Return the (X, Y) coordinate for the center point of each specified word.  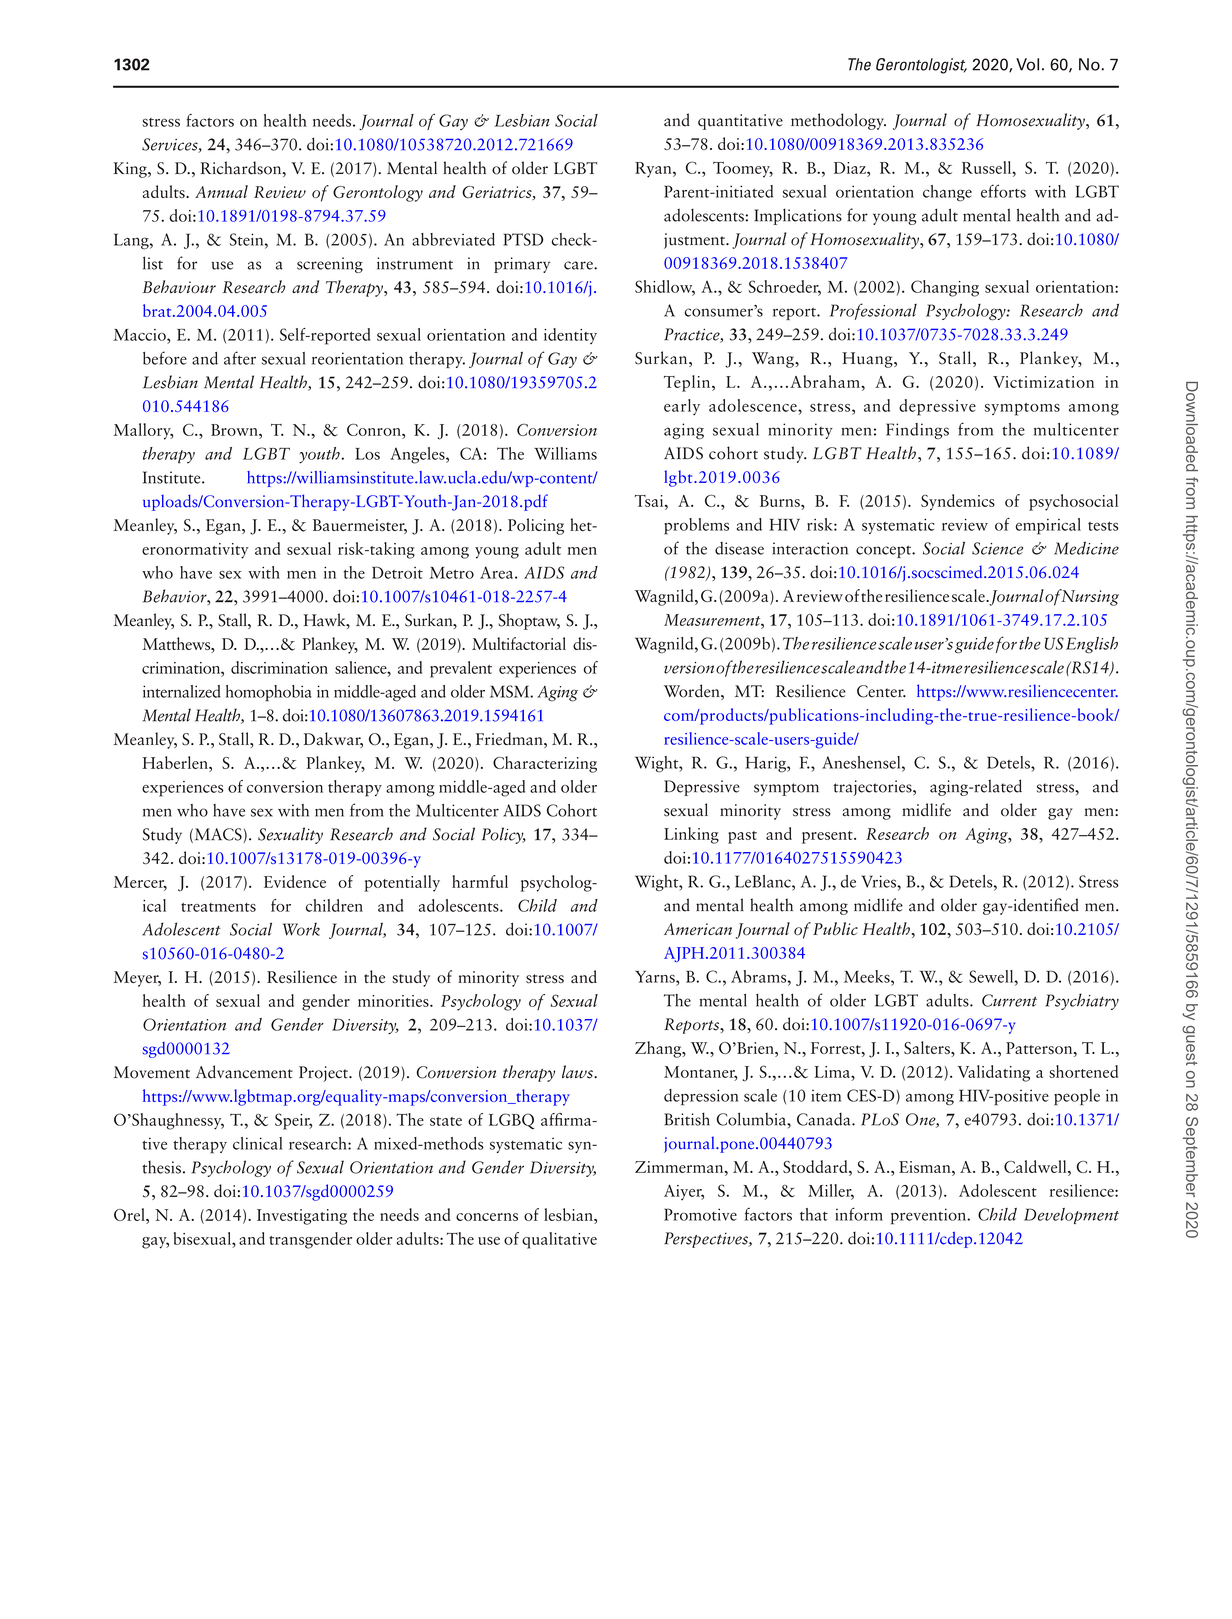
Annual (221, 191)
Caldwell (1036, 1166)
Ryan (654, 170)
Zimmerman (680, 1167)
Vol (1027, 64)
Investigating (302, 1217)
